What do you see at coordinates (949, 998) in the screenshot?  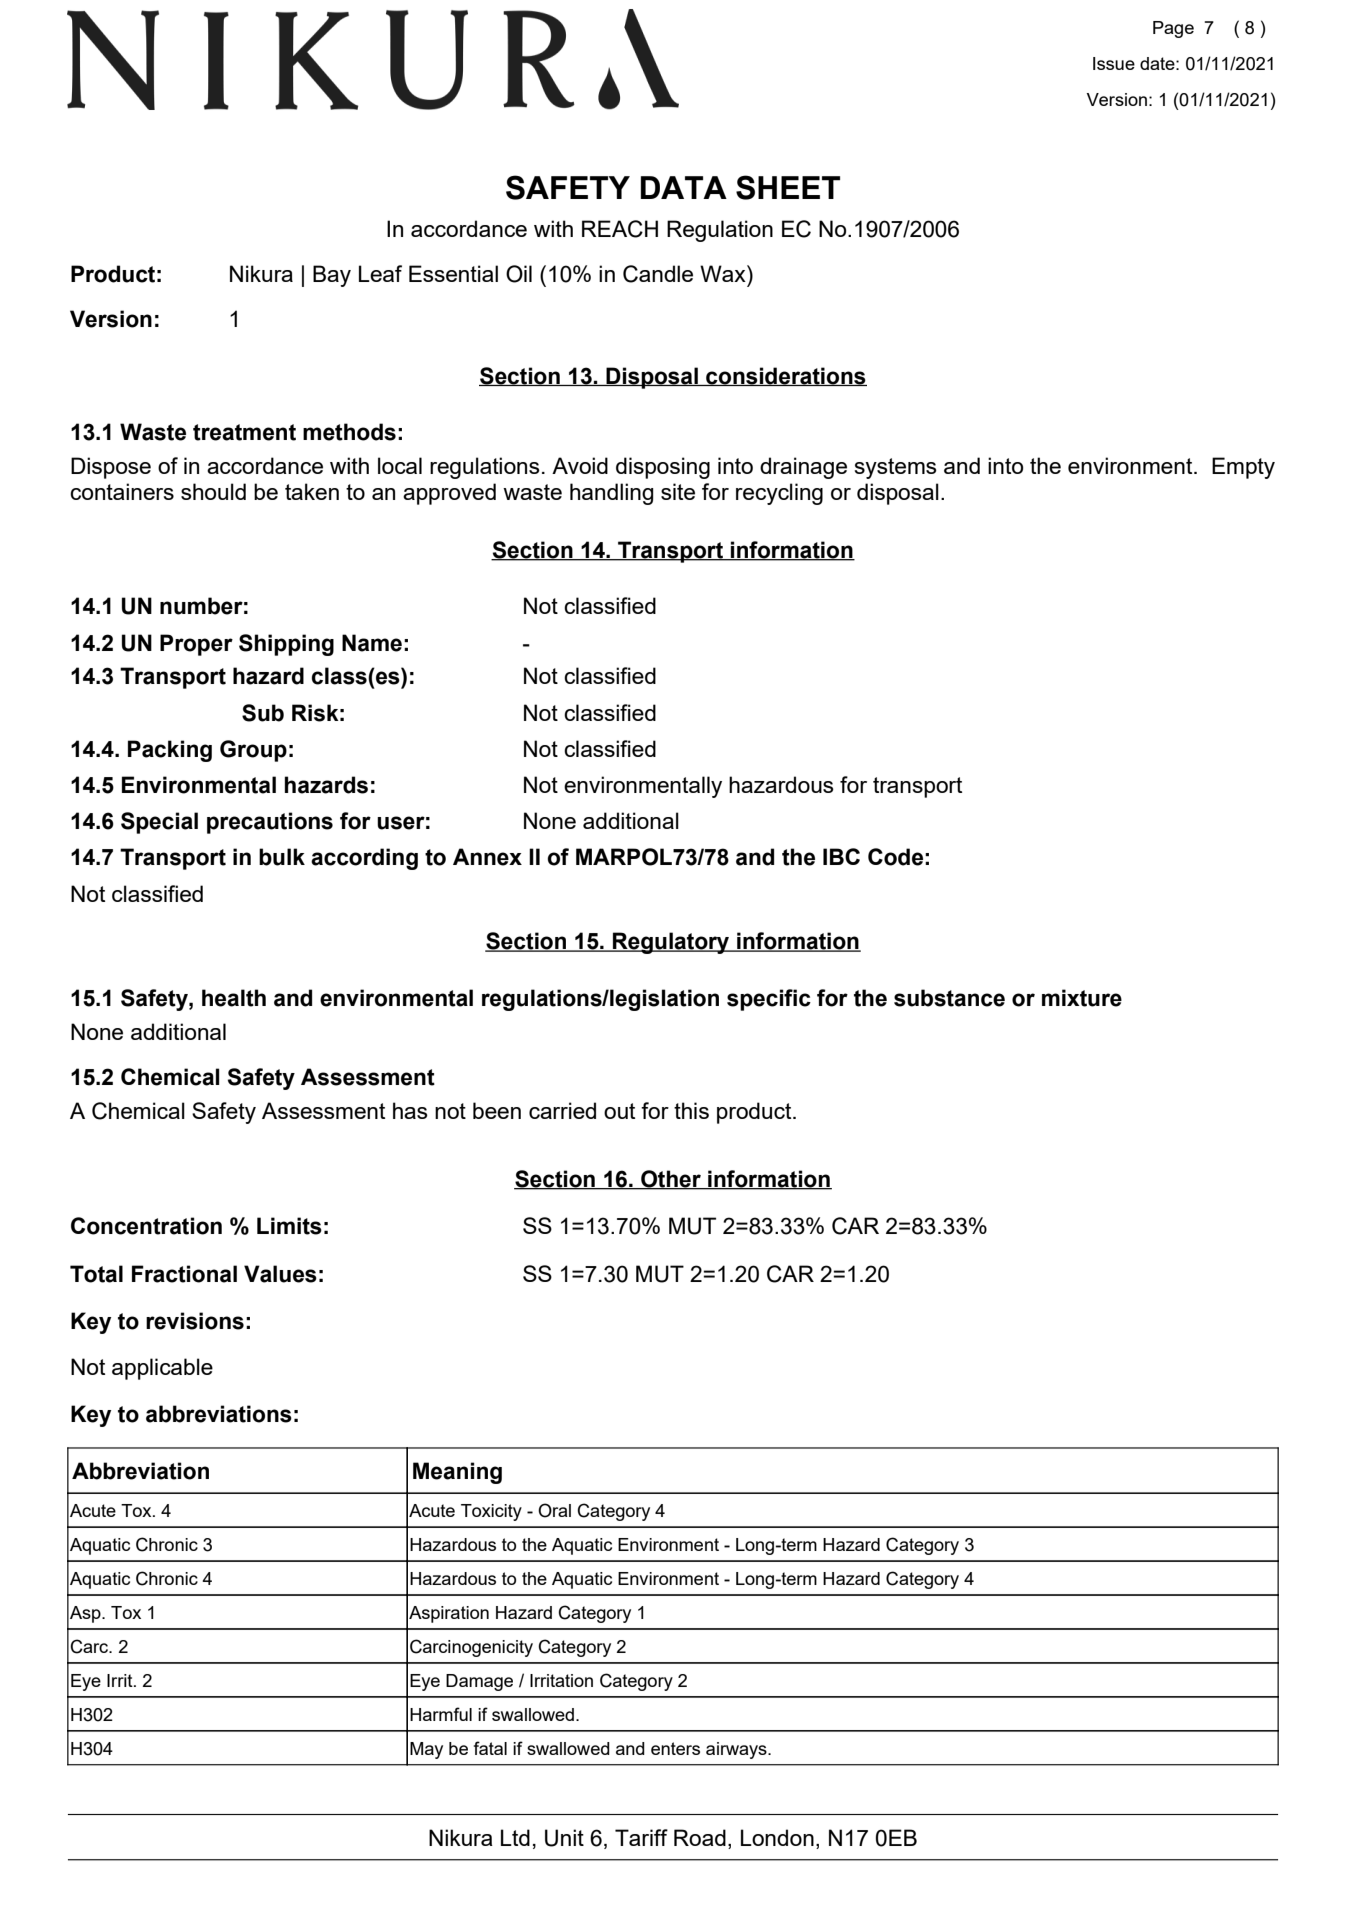 I see `substance` at bounding box center [949, 998].
